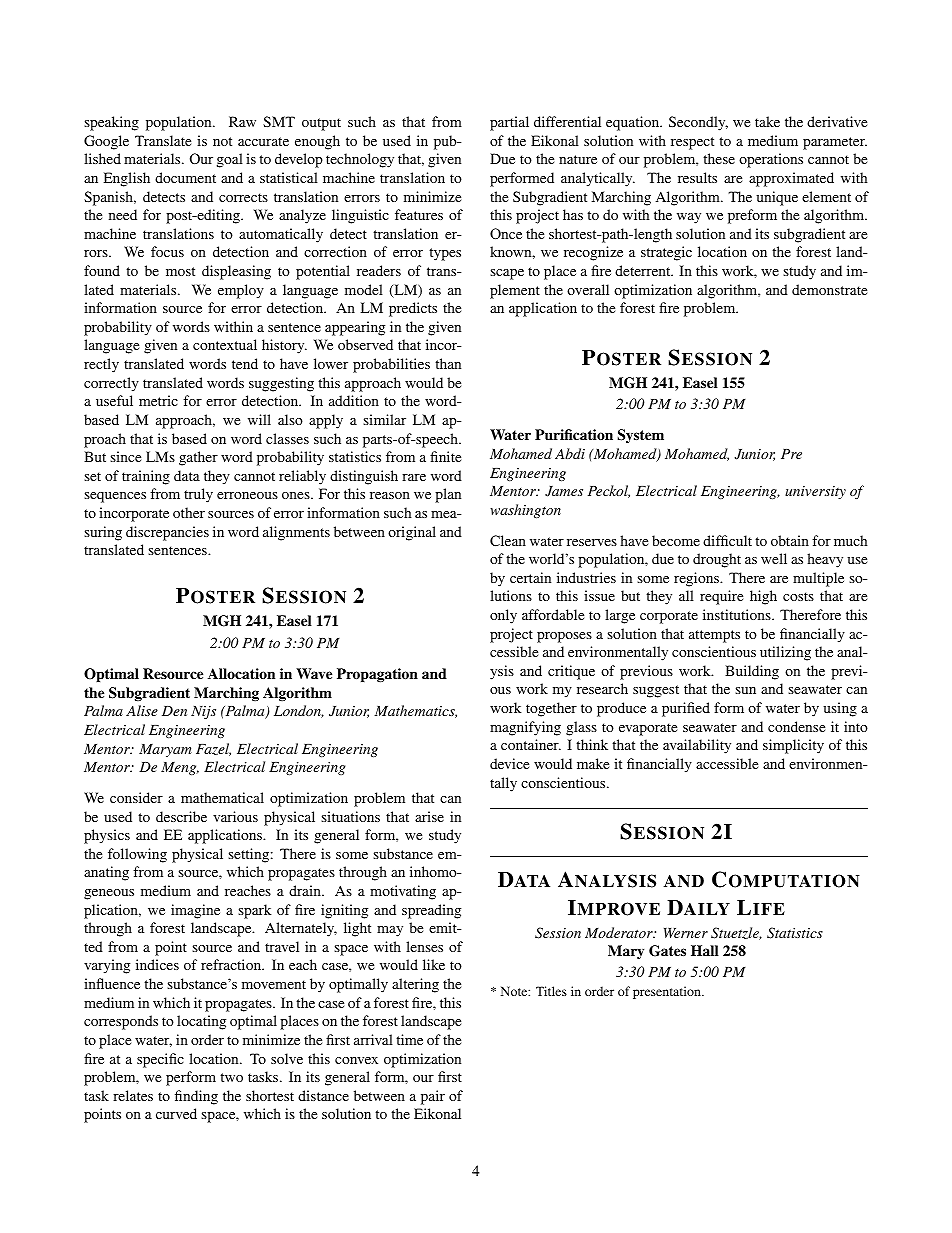  Describe the element at coordinates (668, 992) in the screenshot. I see `presentation` at that location.
